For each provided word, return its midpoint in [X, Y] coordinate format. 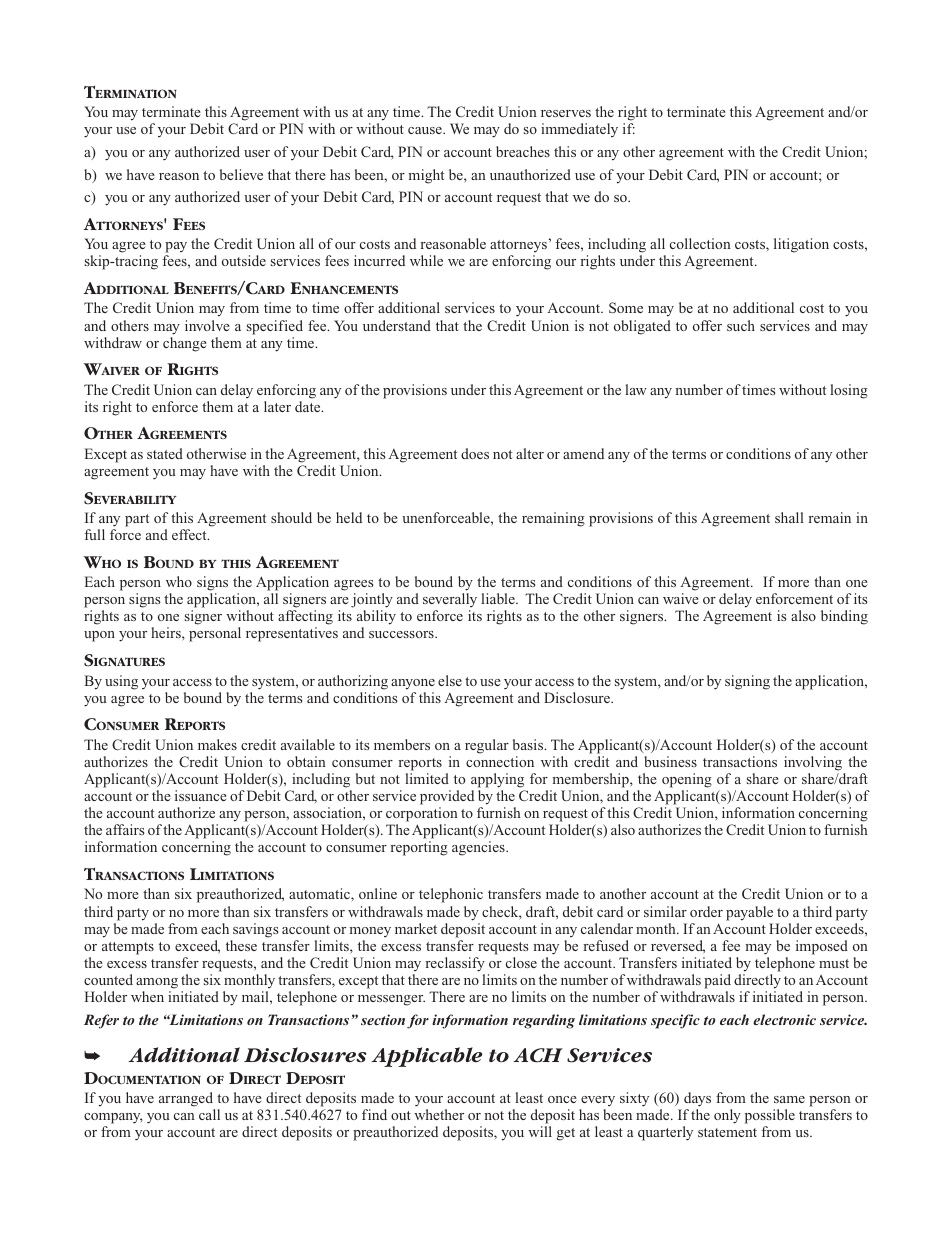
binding [844, 617]
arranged [186, 1099]
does [475, 453]
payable [749, 913]
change [185, 344]
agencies [479, 848]
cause [426, 130]
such [741, 325]
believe [241, 174]
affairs [125, 829]
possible [770, 1116]
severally [450, 602]
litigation [801, 245]
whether [439, 1114]
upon [99, 636]
